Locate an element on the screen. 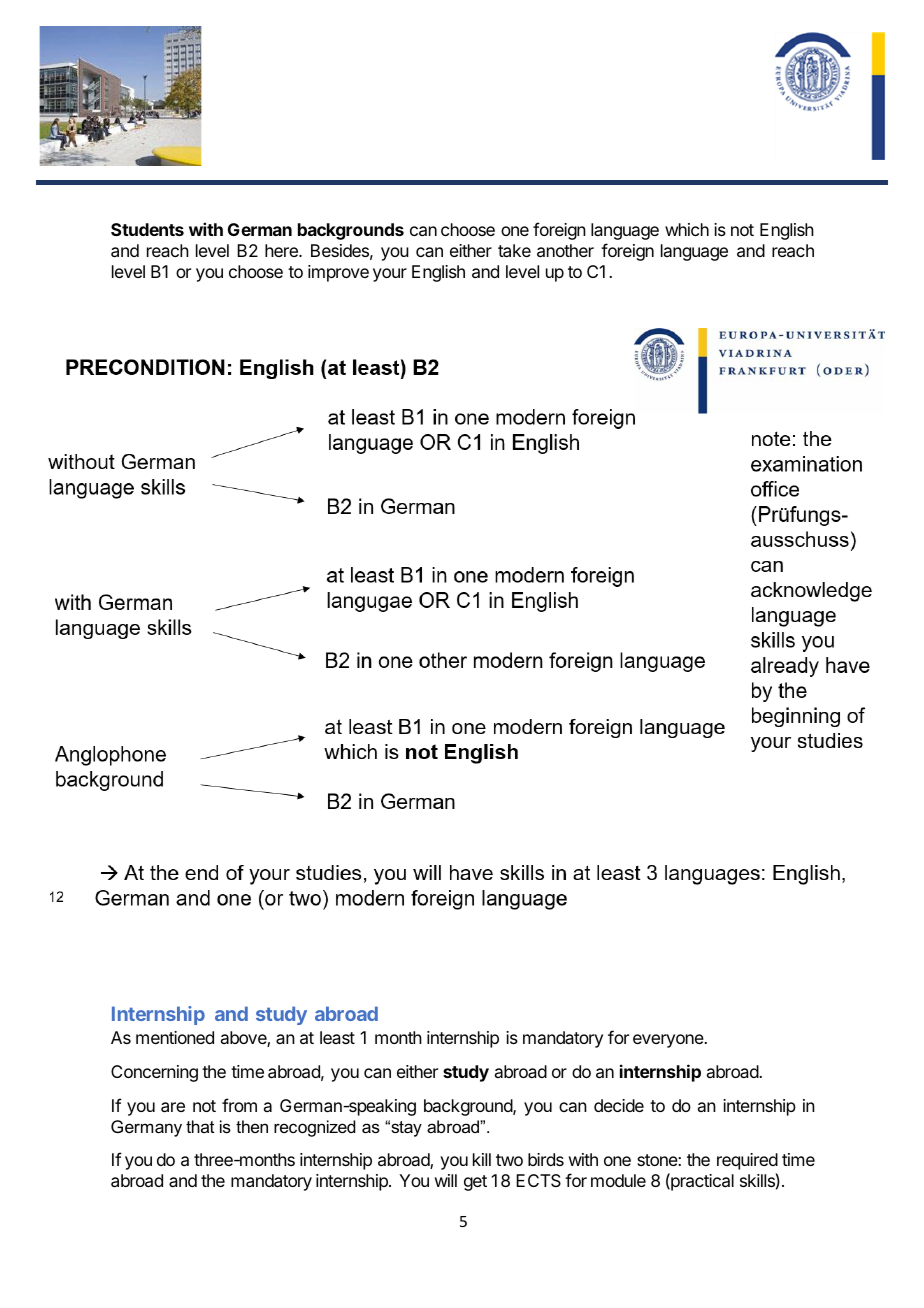  least is located at coordinates (337, 1037).
